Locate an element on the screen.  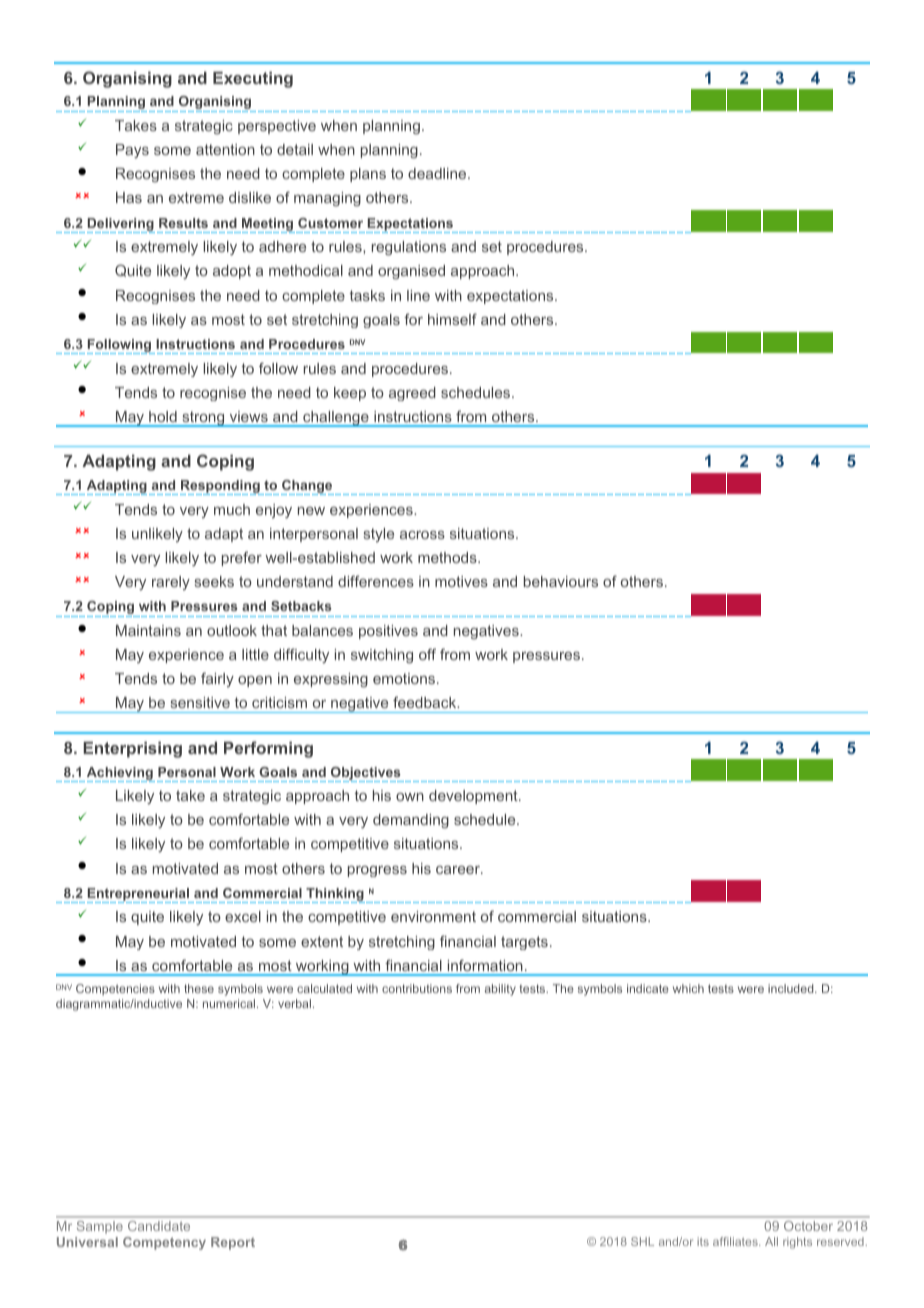
regulations is located at coordinates (409, 248).
